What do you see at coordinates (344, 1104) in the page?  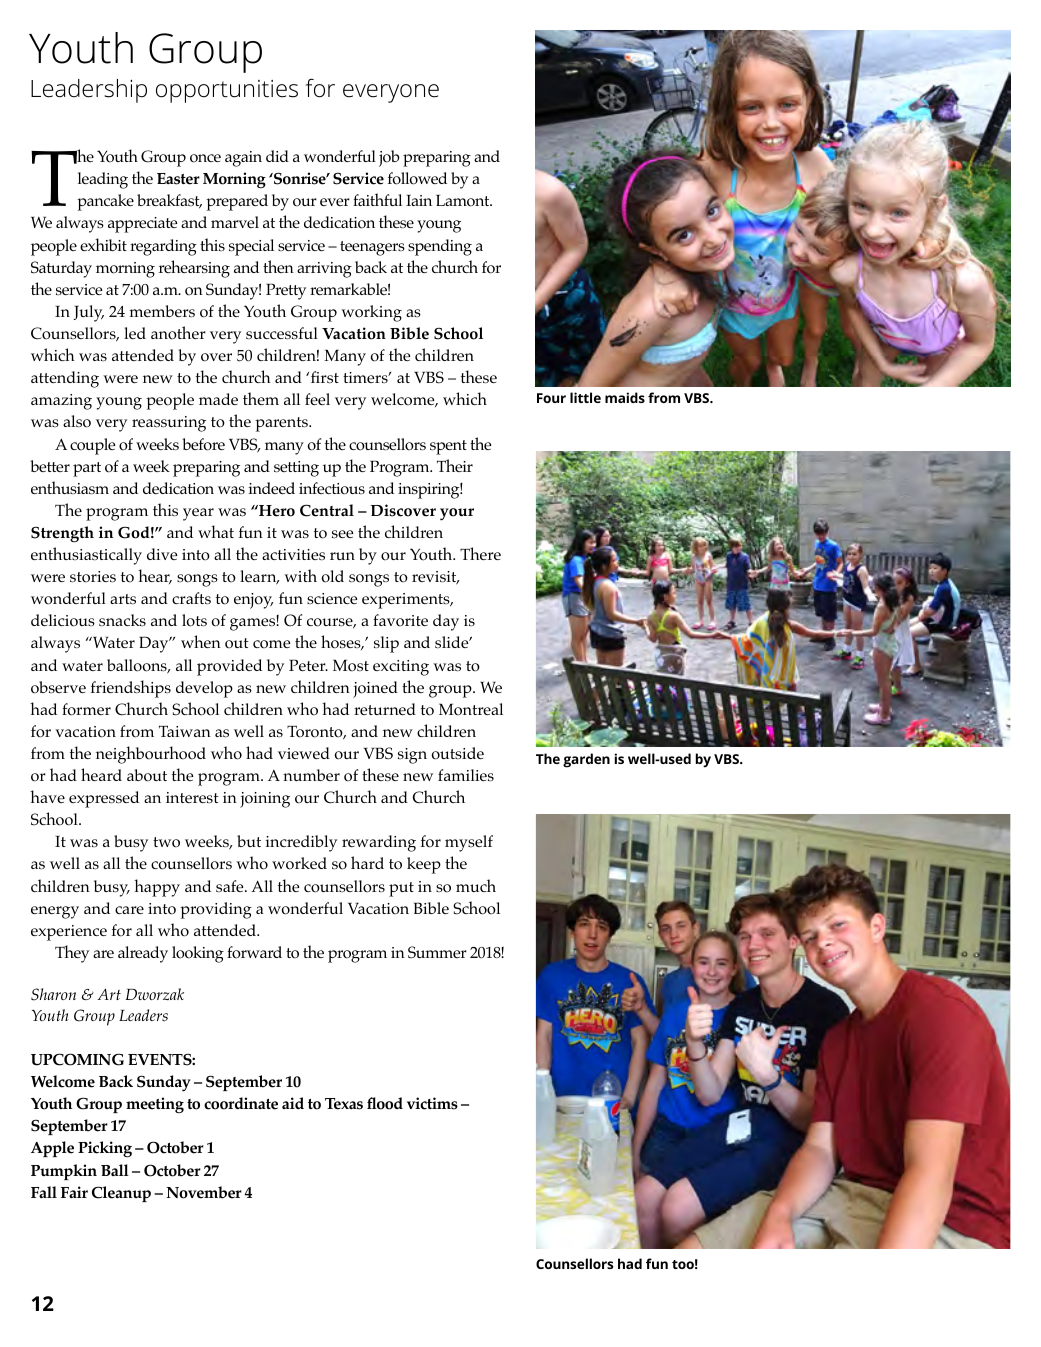 I see `Texas` at bounding box center [344, 1104].
